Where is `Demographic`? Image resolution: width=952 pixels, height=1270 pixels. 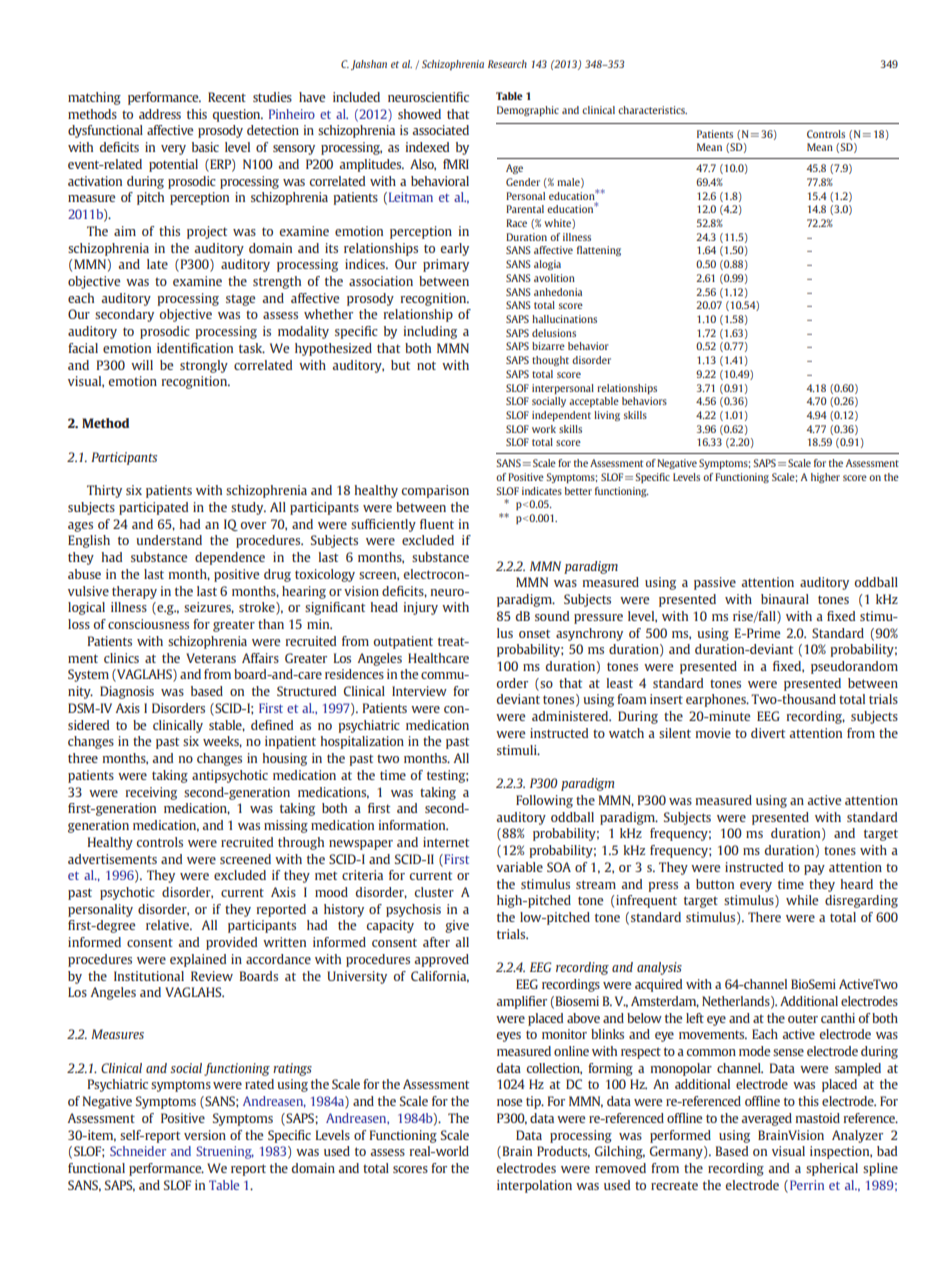 Demographic is located at coordinates (528, 111).
